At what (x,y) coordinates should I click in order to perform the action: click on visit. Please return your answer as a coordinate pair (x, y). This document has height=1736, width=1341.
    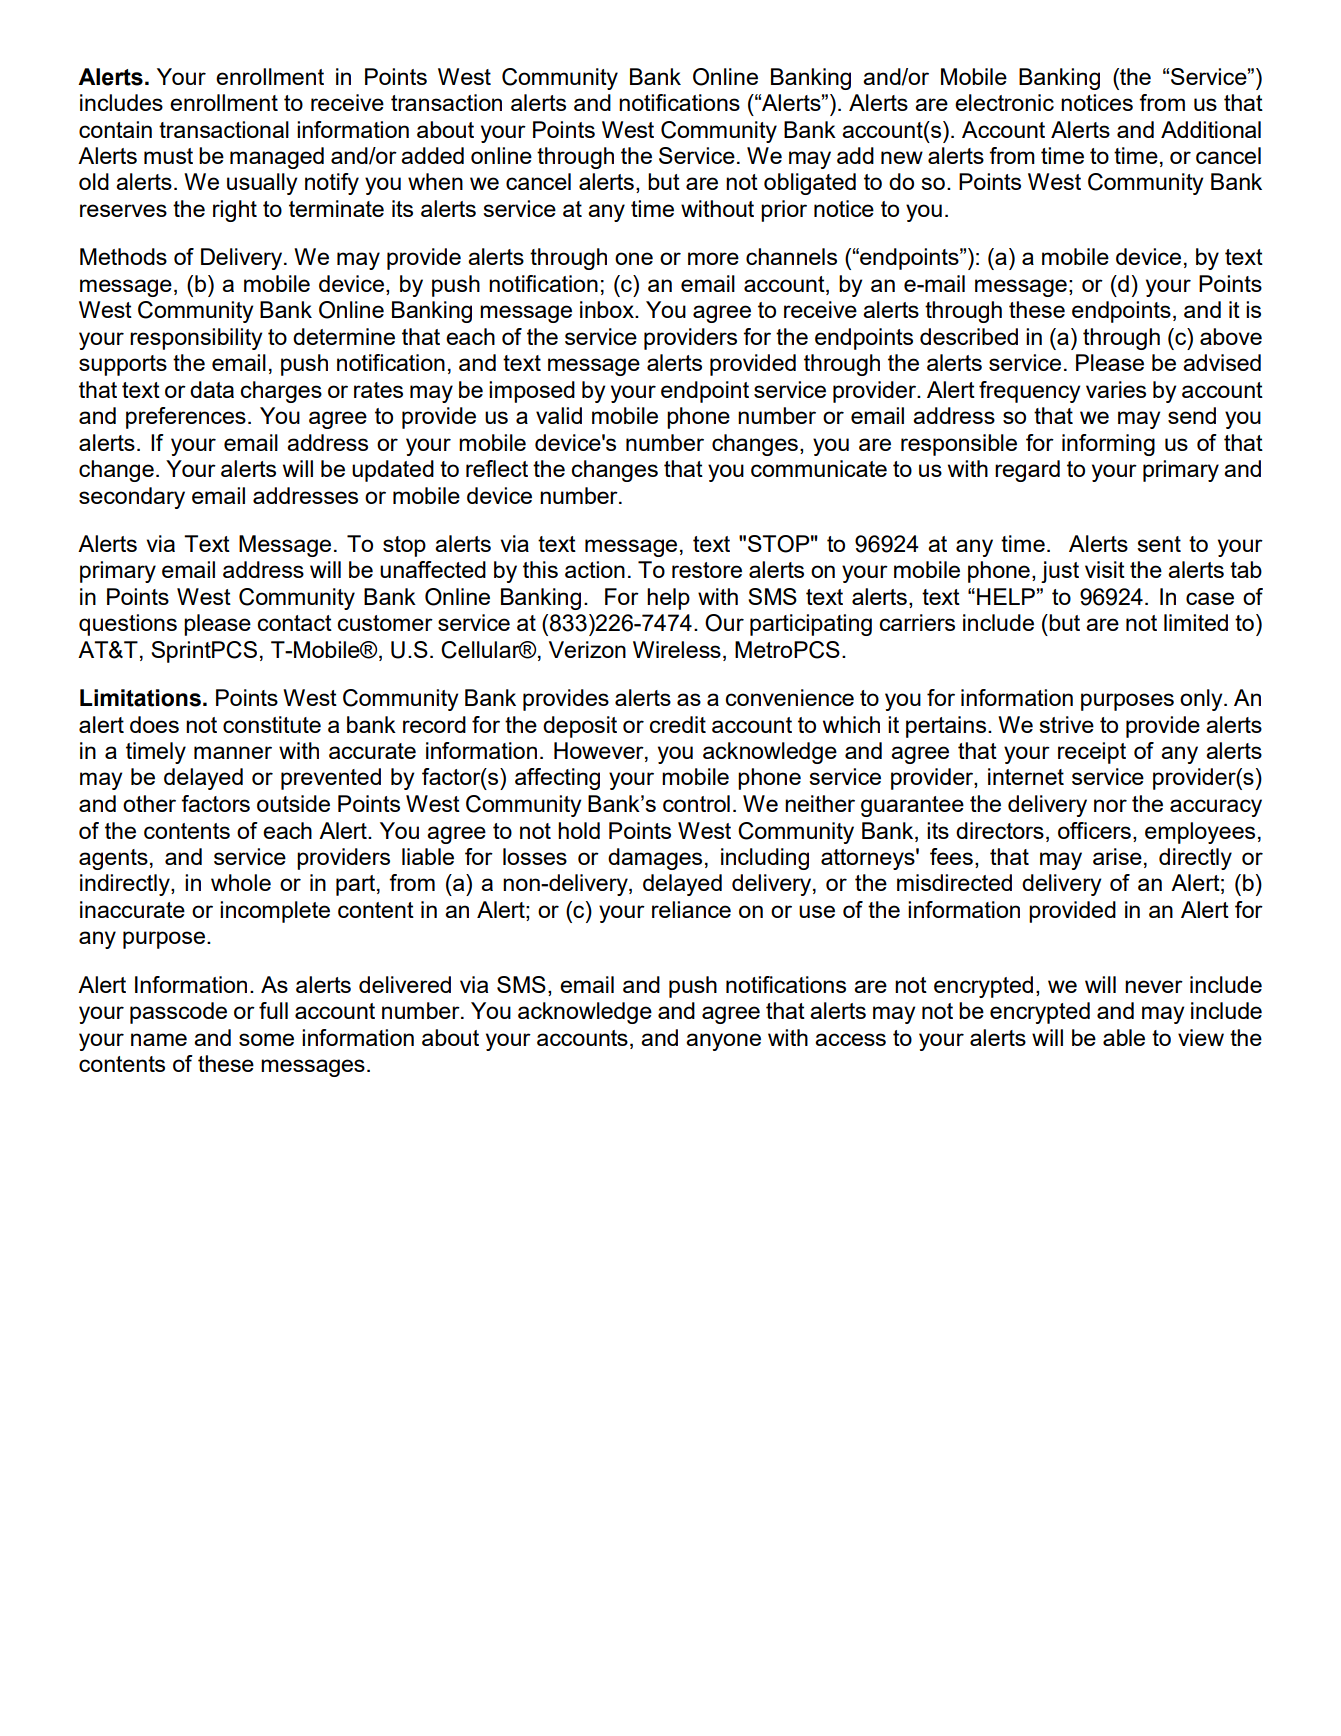
    Looking at the image, I should click on (1105, 569).
